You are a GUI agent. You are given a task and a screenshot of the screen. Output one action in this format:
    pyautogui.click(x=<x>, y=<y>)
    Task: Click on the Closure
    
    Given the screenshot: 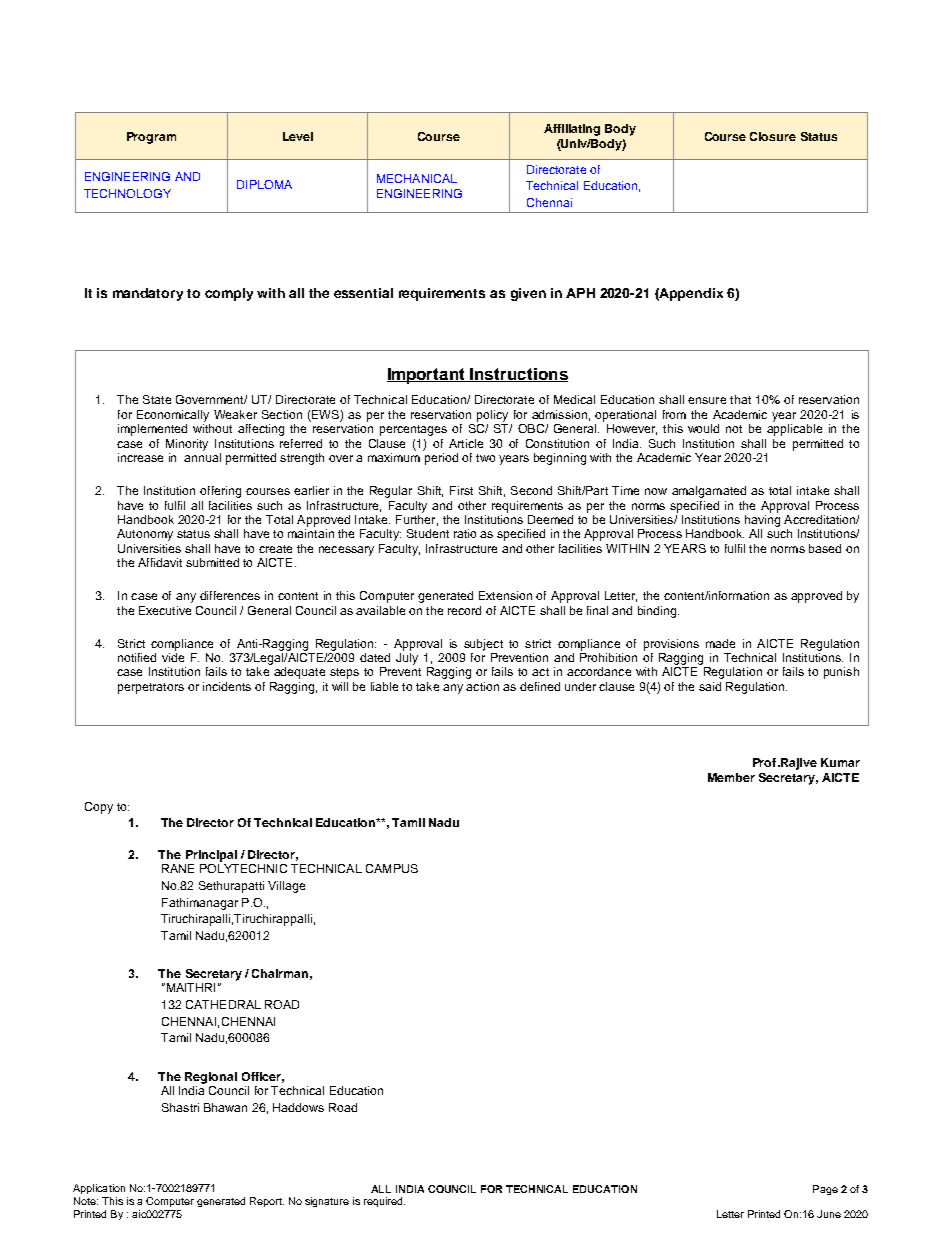 What is the action you would take?
    pyautogui.click(x=773, y=136)
